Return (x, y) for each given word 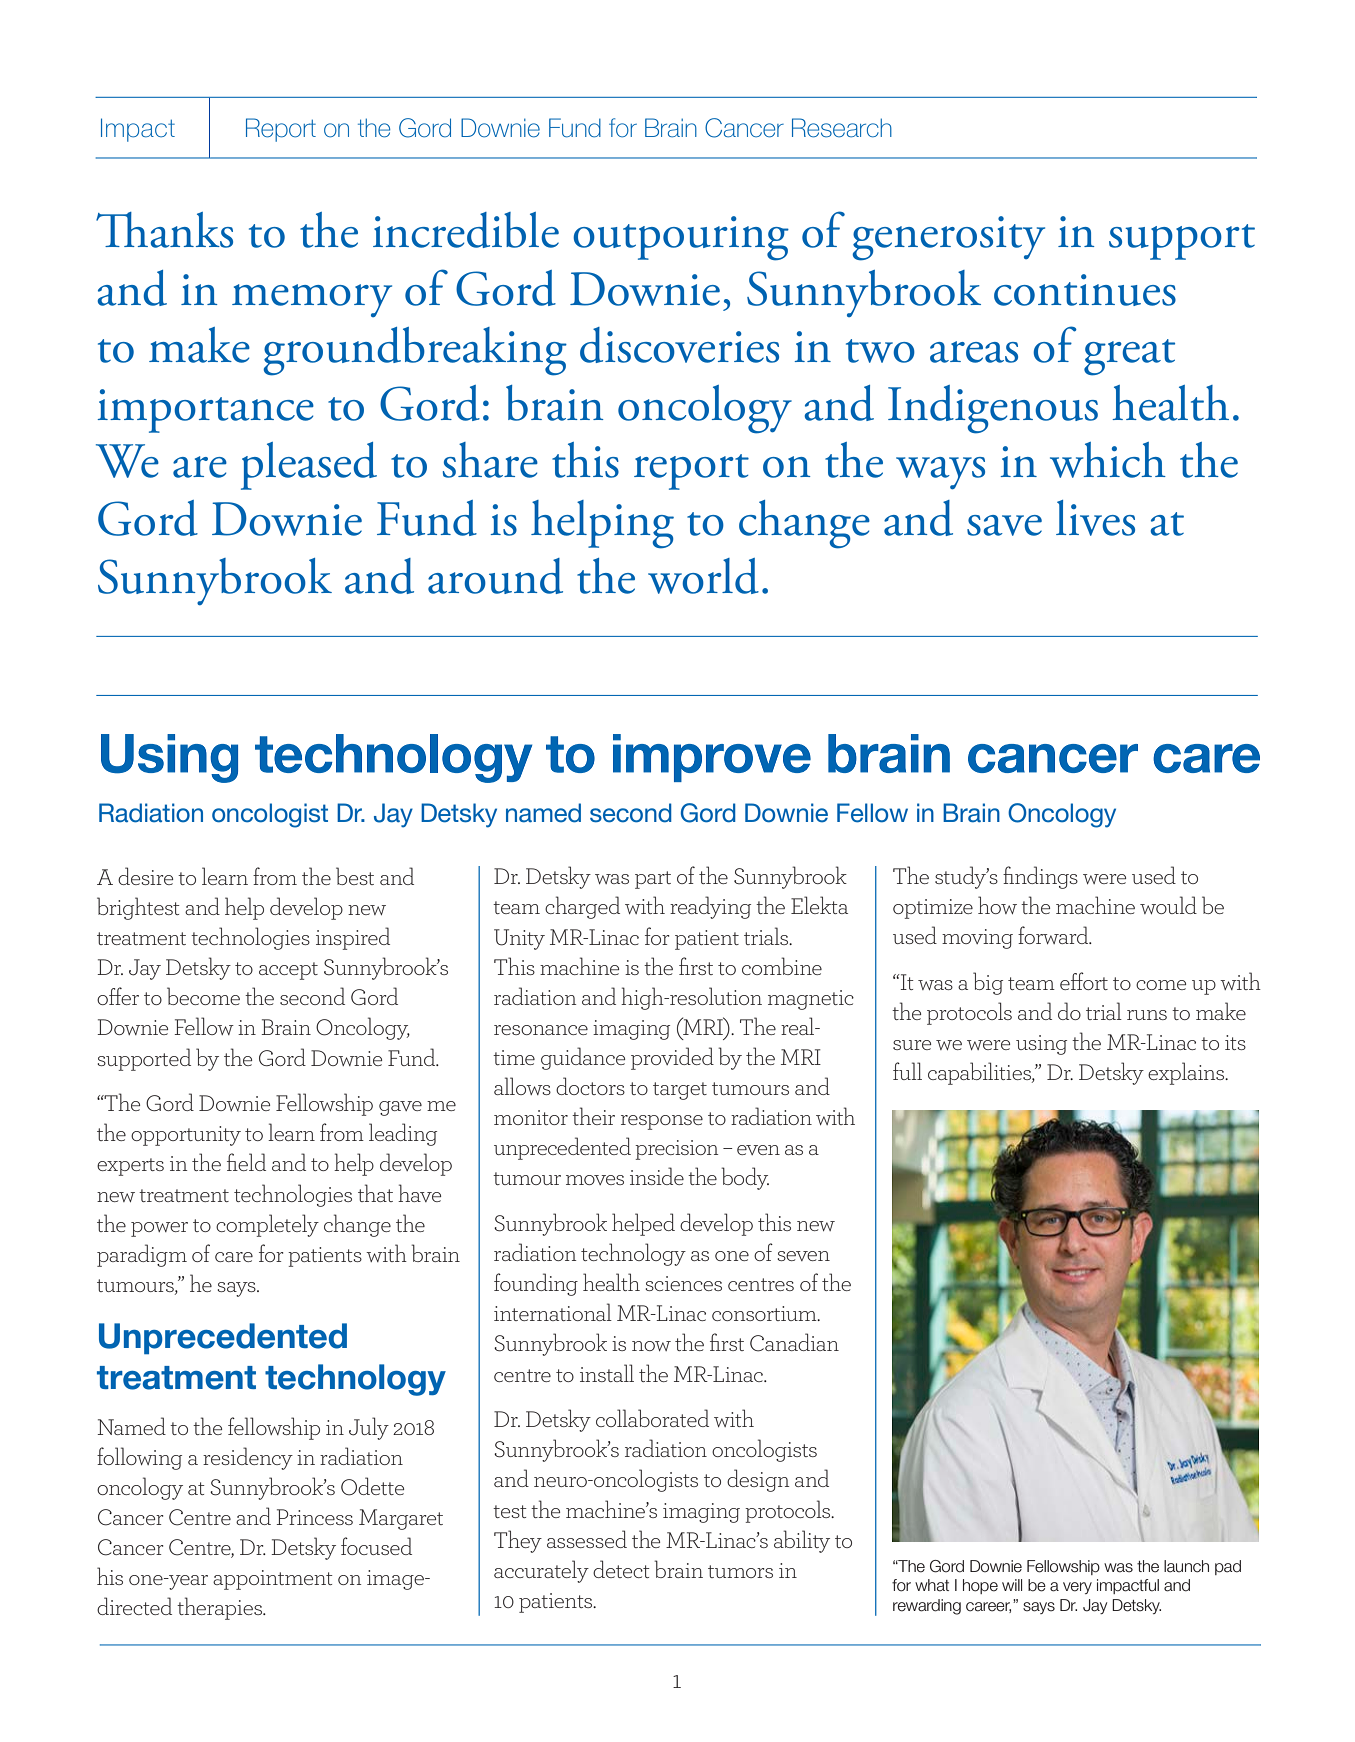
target (680, 1091)
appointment (273, 1580)
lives (1095, 518)
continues (1085, 290)
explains (1187, 1073)
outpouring (681, 238)
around (495, 576)
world (703, 576)
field (246, 1162)
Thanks (164, 230)
